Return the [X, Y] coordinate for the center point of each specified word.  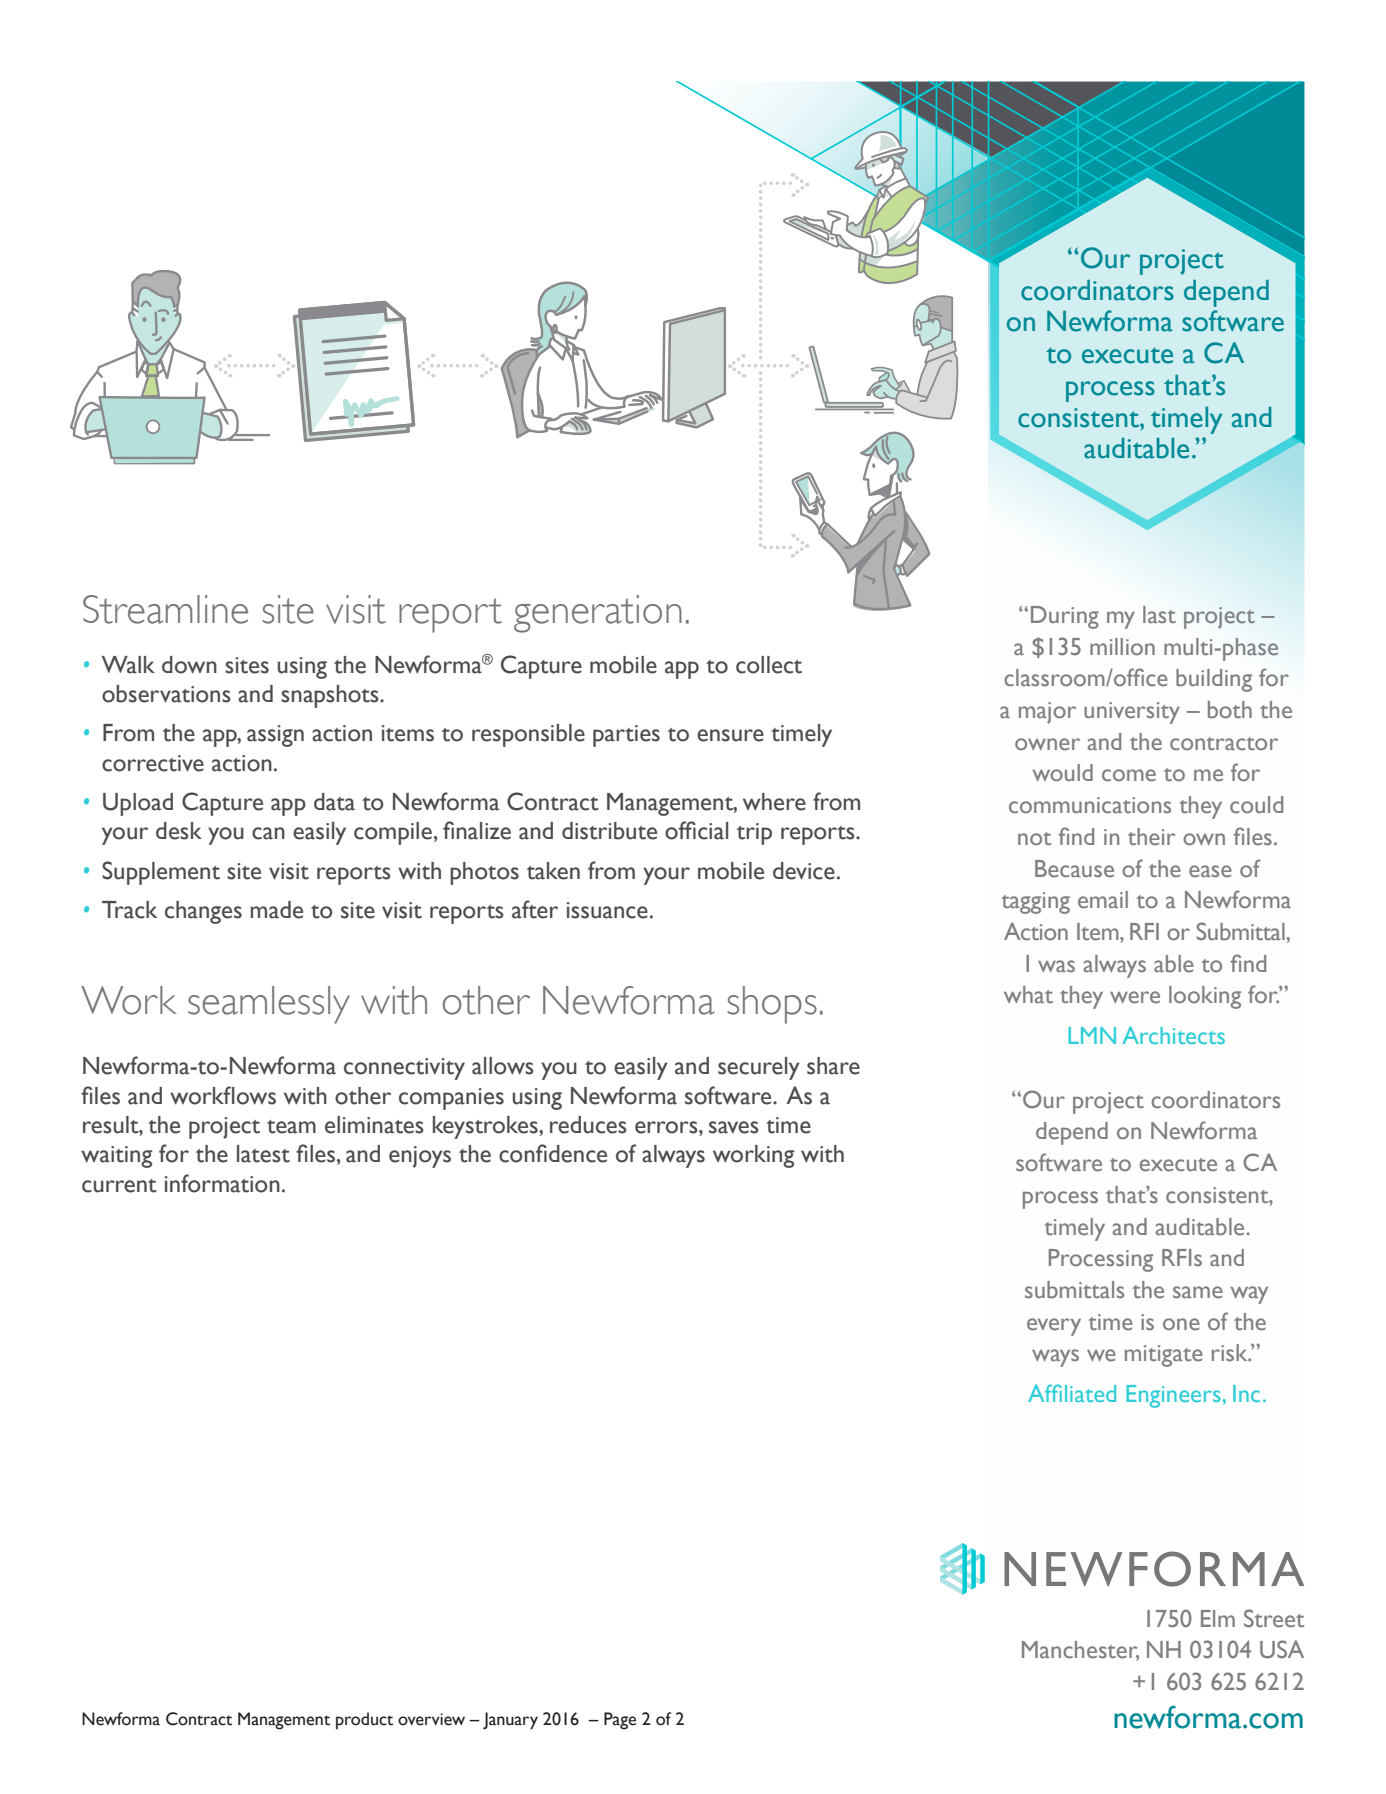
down [189, 665]
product [364, 1721]
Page [620, 1721]
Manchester [1080, 1651]
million [1122, 647]
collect [769, 665]
